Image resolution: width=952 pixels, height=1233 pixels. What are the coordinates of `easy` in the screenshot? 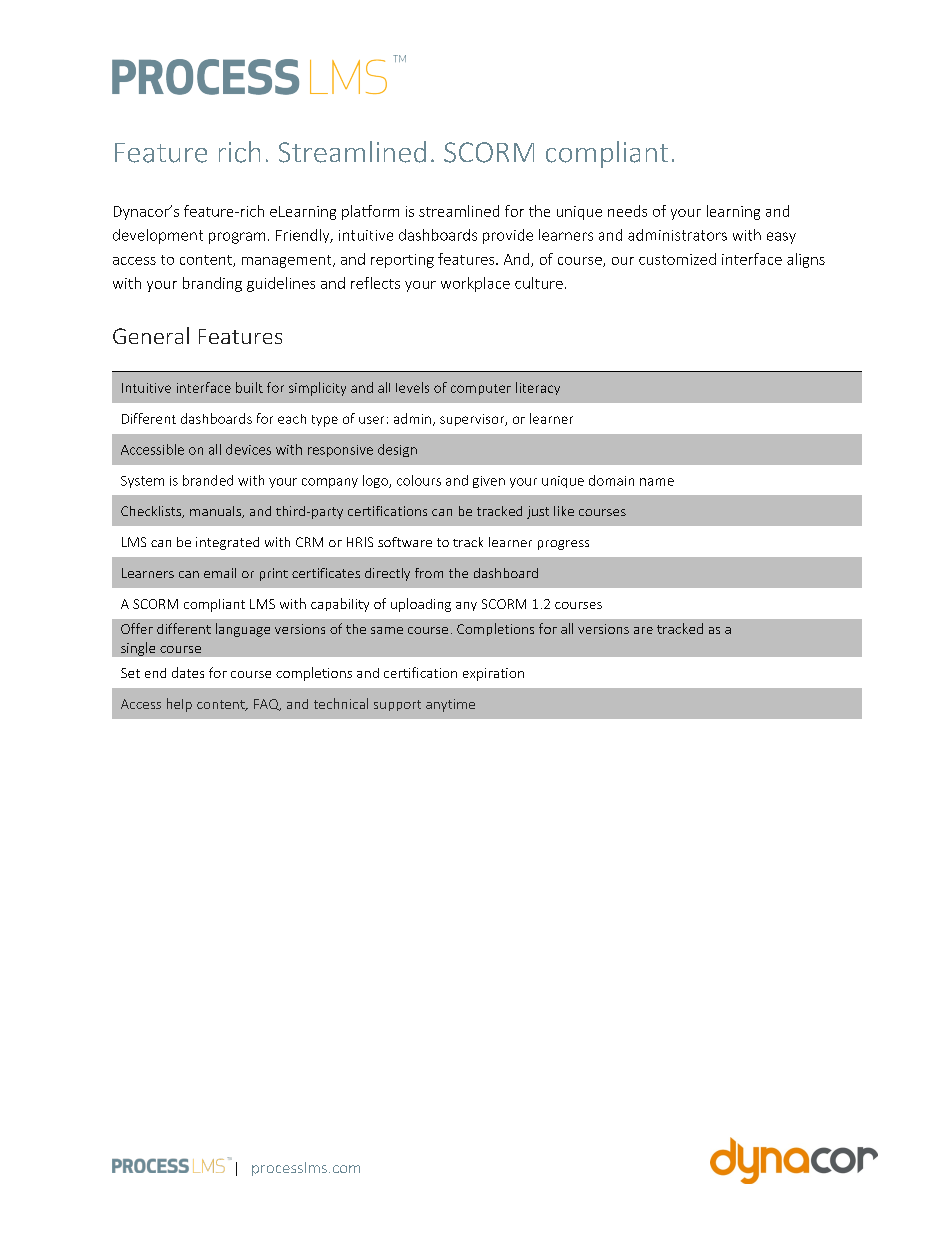 It's located at (781, 238).
